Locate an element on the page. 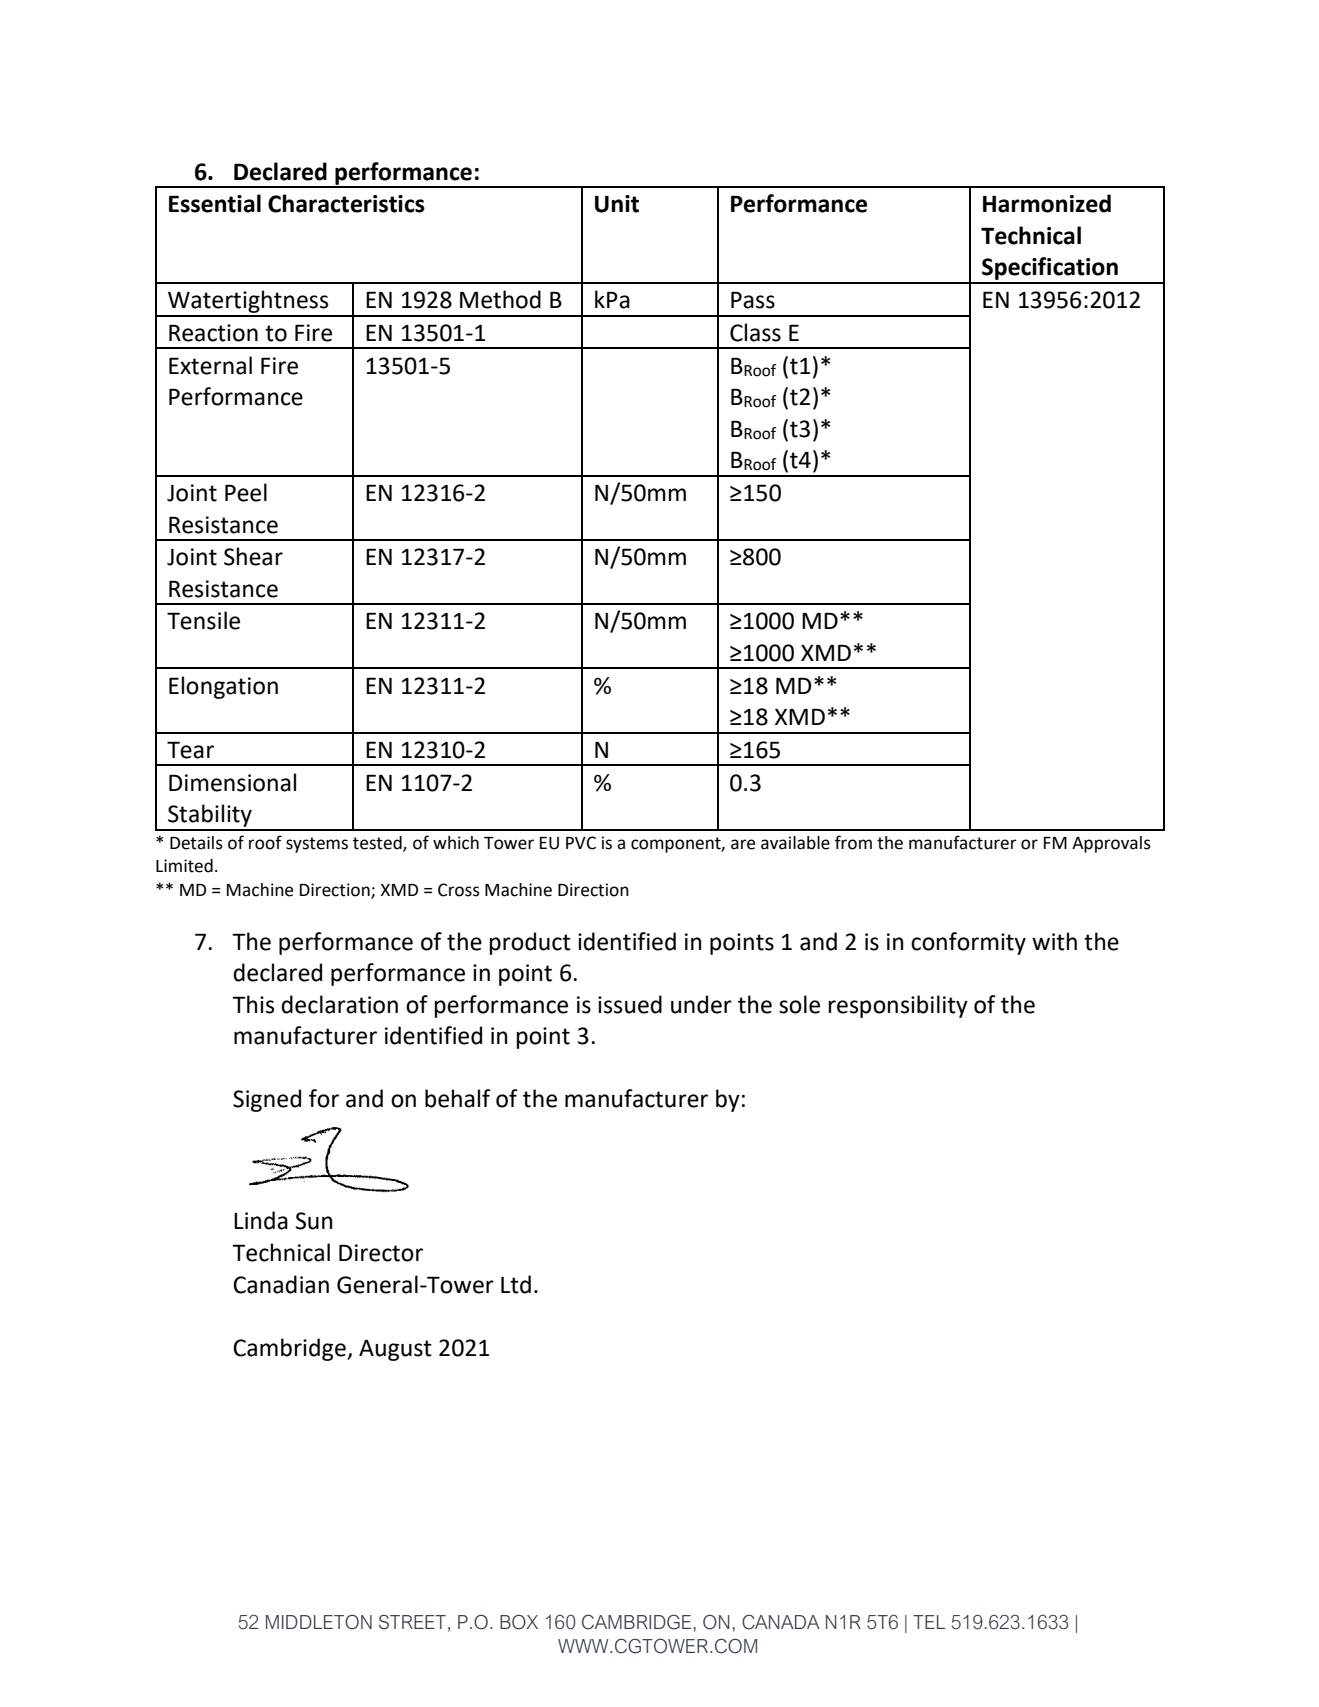 This document has height=1707, width=1319. issued is located at coordinates (630, 1004).
